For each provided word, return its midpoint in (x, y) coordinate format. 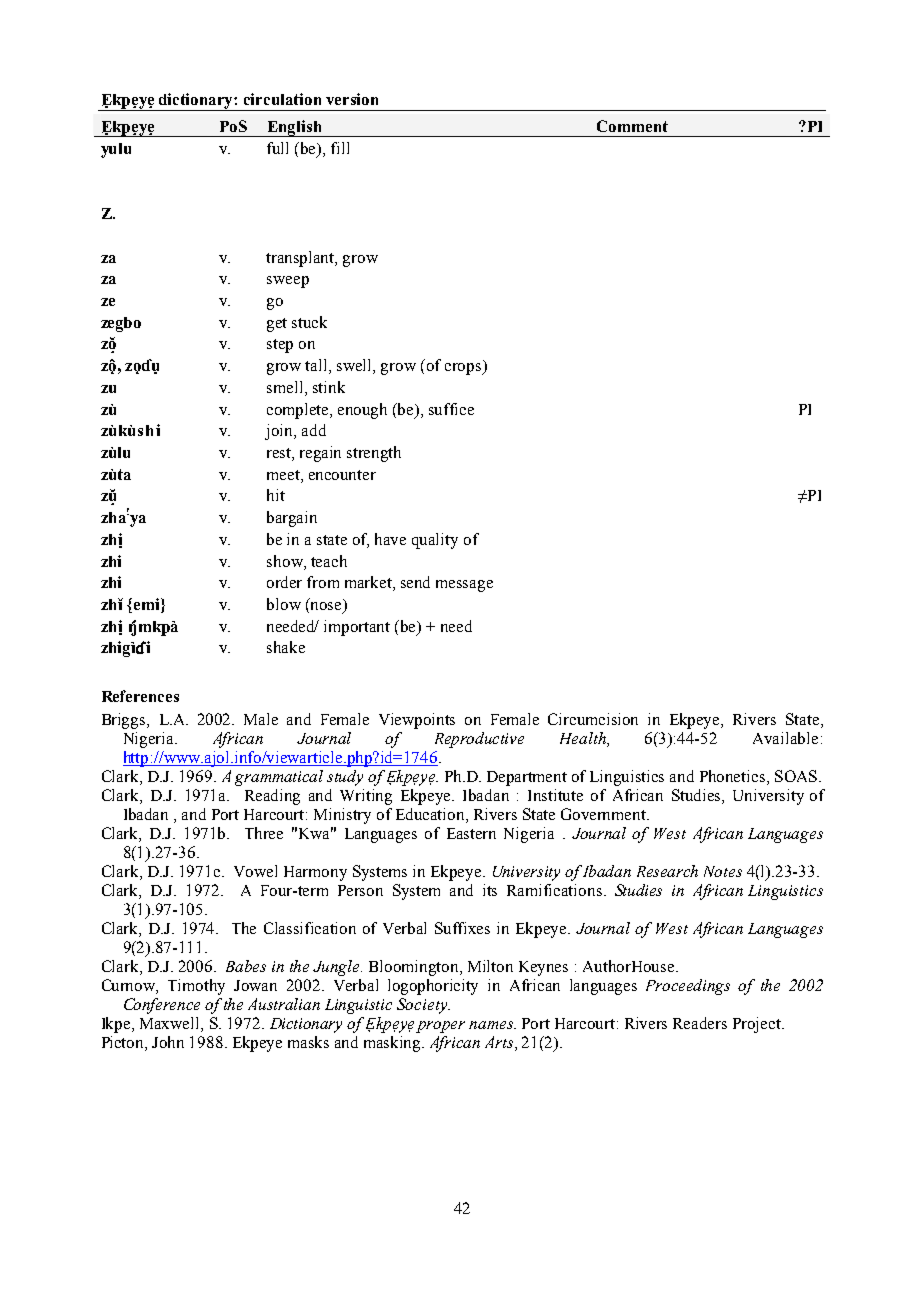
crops (464, 369)
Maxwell (171, 1024)
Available (785, 738)
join (280, 432)
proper (440, 1027)
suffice (451, 409)
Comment (632, 126)
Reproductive (479, 740)
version (352, 99)
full (277, 148)
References (140, 696)
